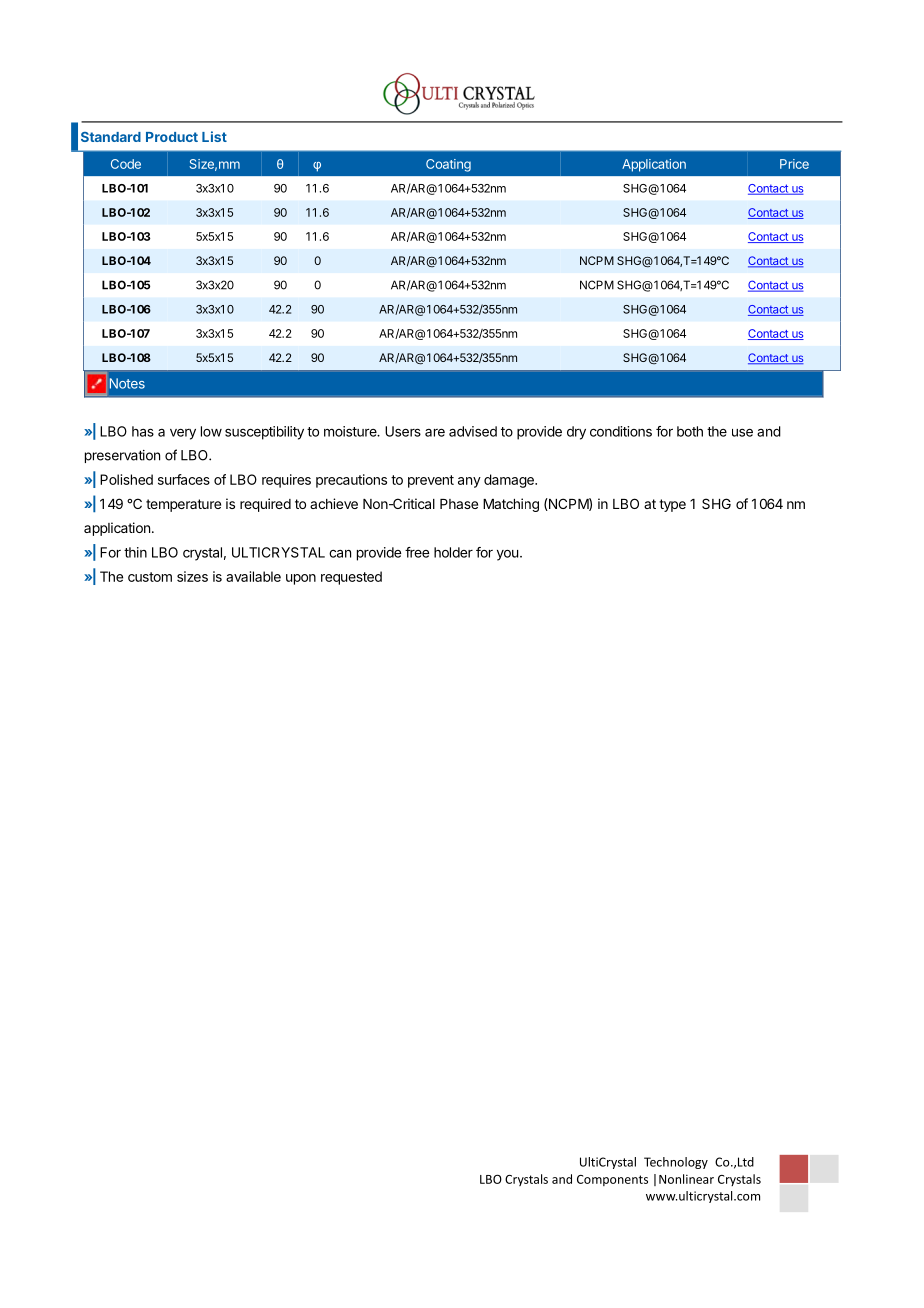 The width and height of the image is (924, 1308). Describe the element at coordinates (507, 555) in the image. I see `you` at that location.
